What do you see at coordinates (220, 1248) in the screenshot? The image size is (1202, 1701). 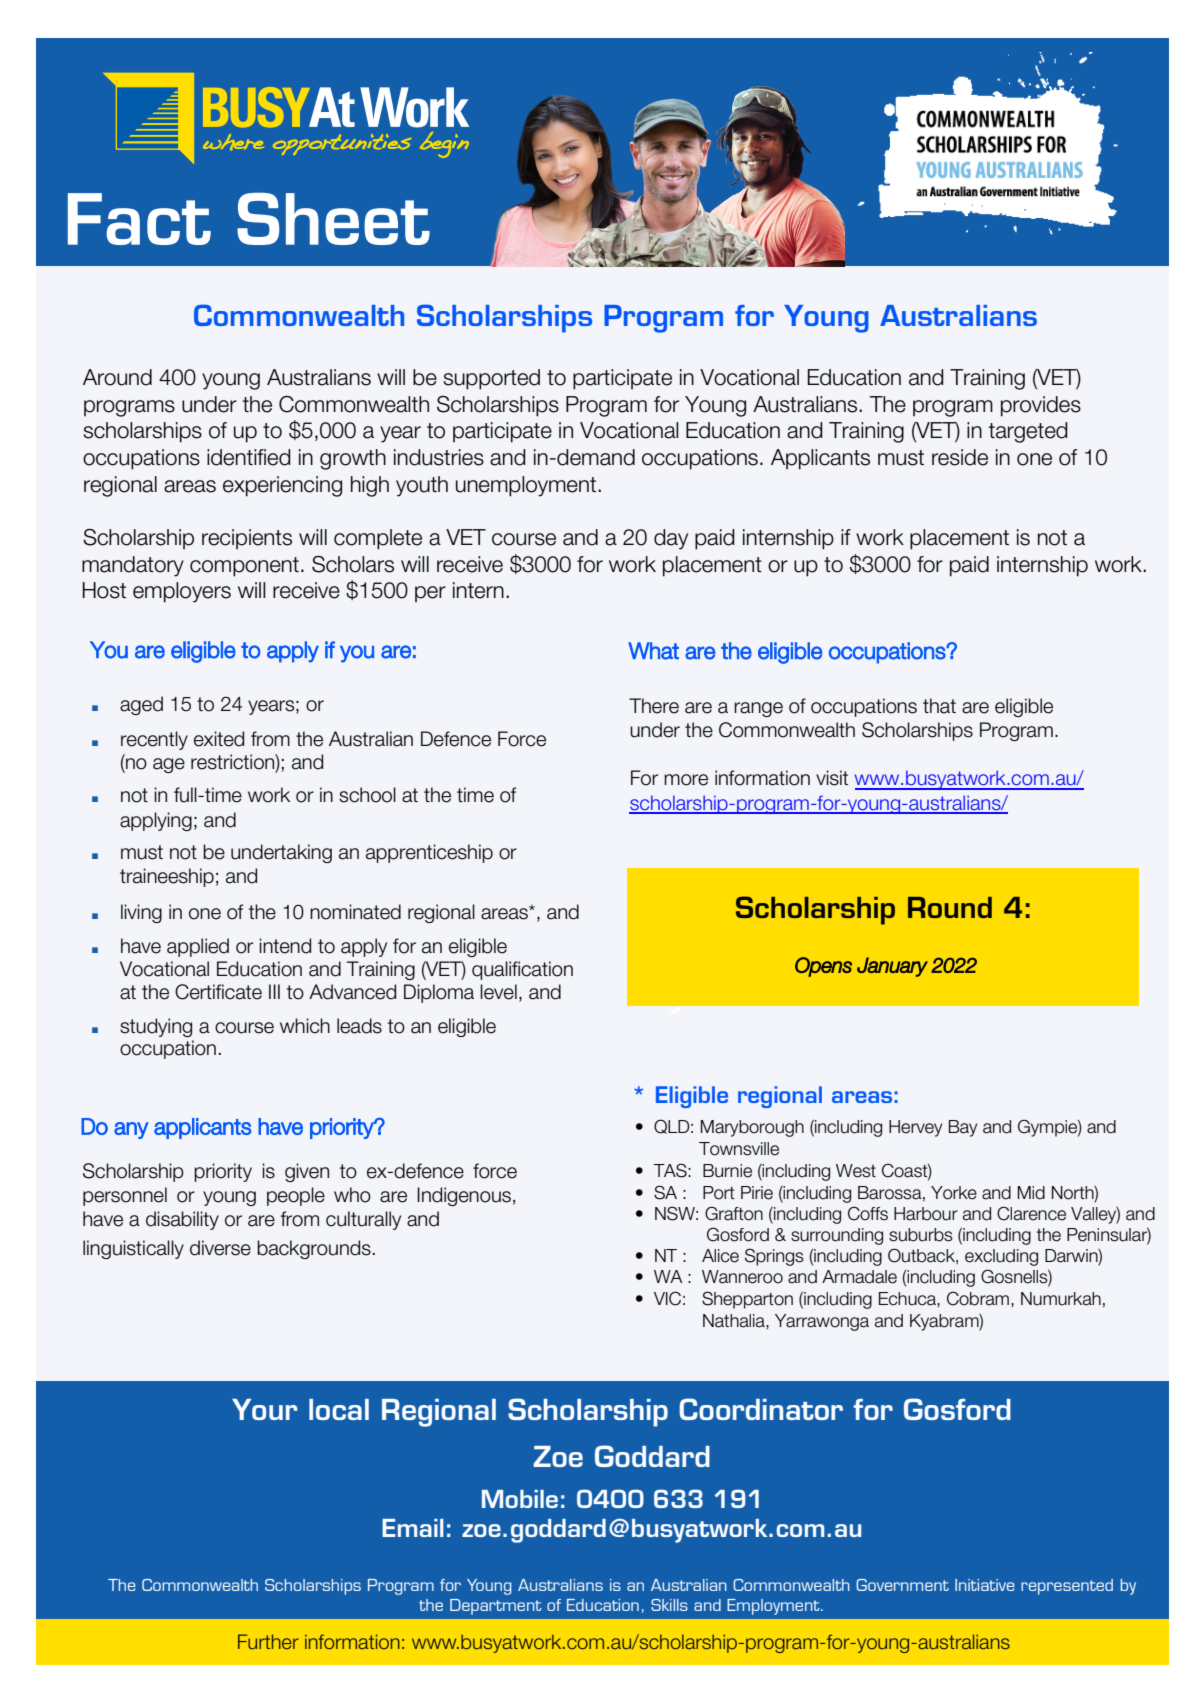 I see `diverse` at bounding box center [220, 1248].
